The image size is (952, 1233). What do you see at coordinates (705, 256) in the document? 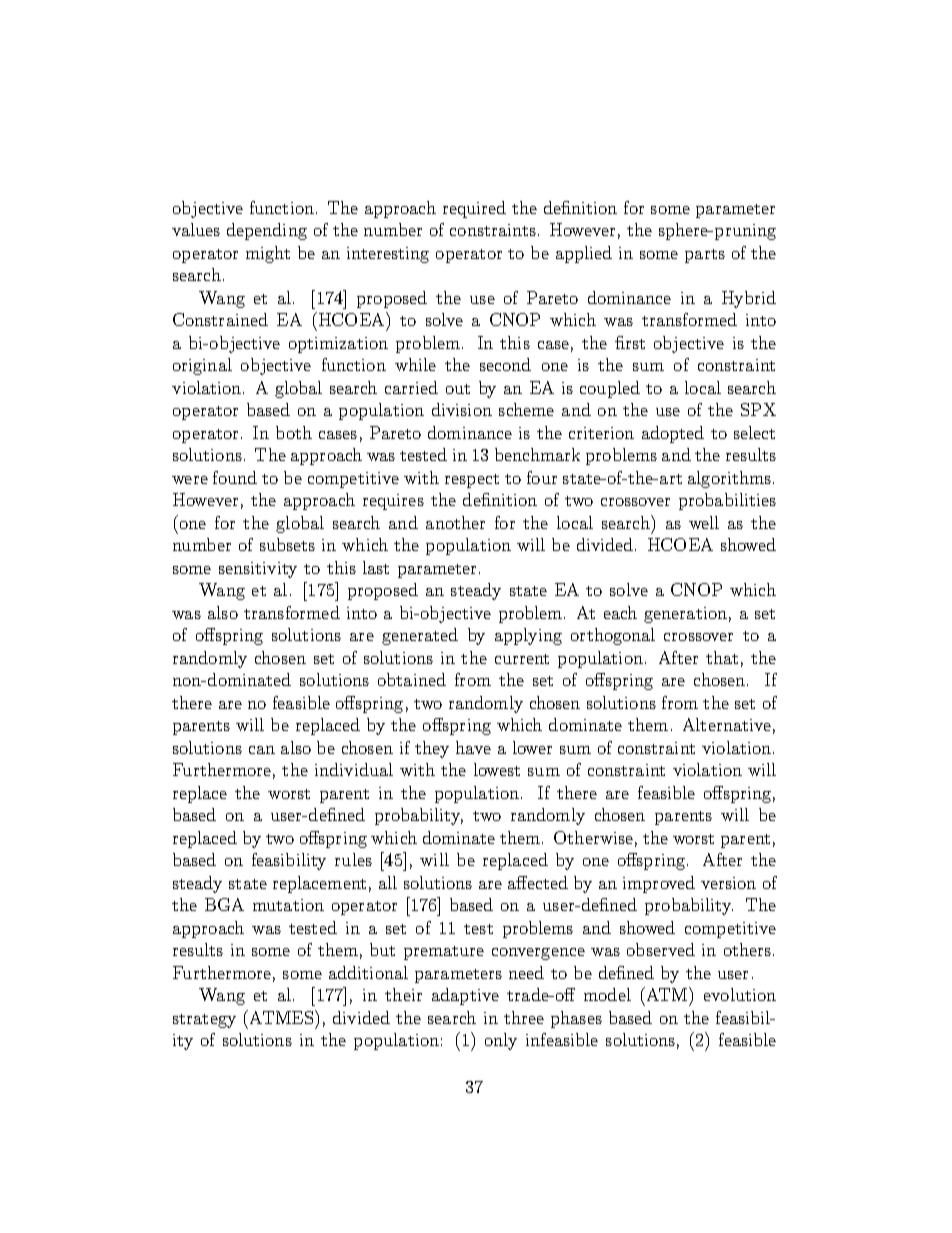
I see `parts` at bounding box center [705, 256].
